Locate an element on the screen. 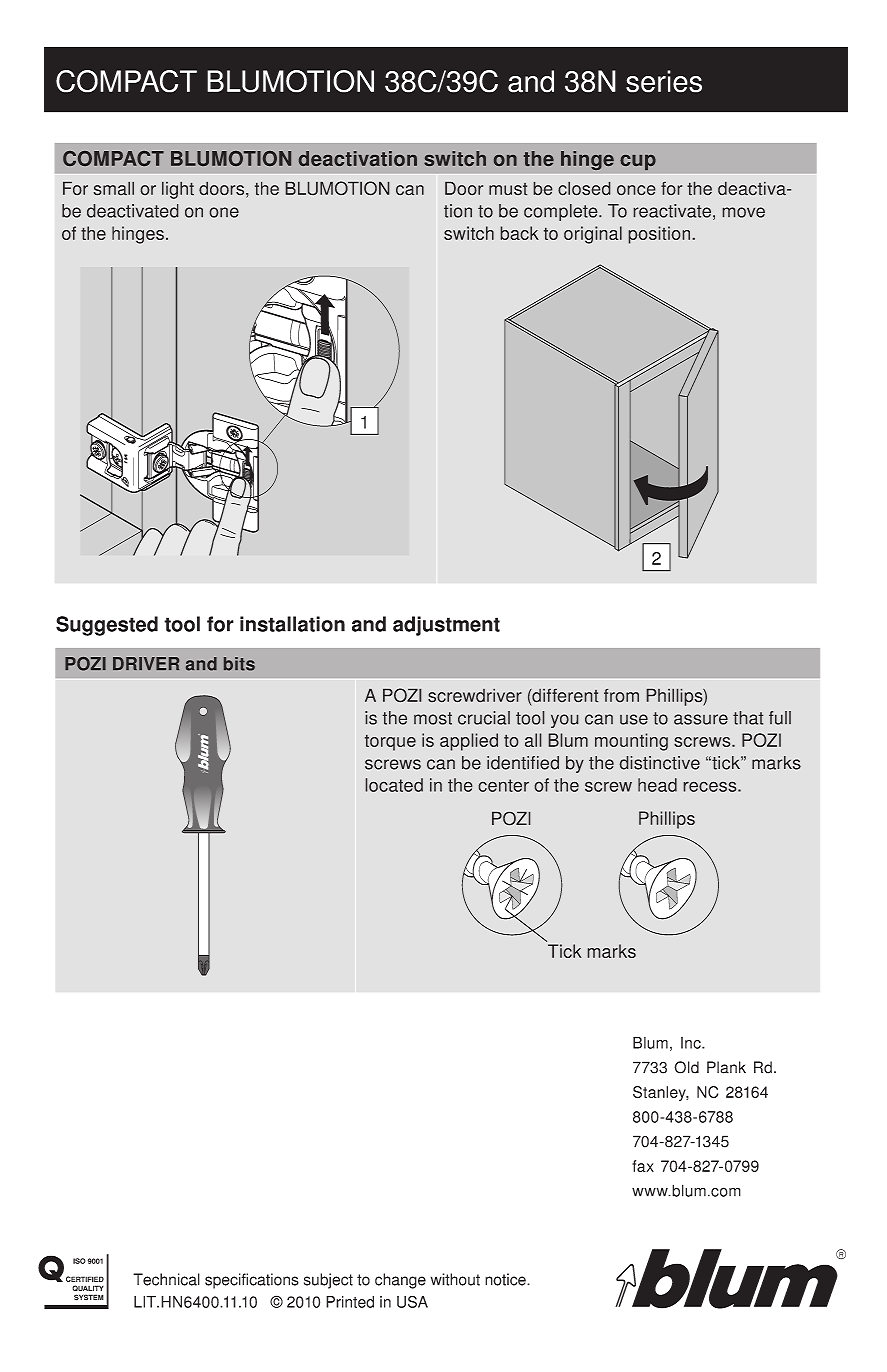 The width and height of the screenshot is (887, 1372). Technical is located at coordinates (166, 1279).
